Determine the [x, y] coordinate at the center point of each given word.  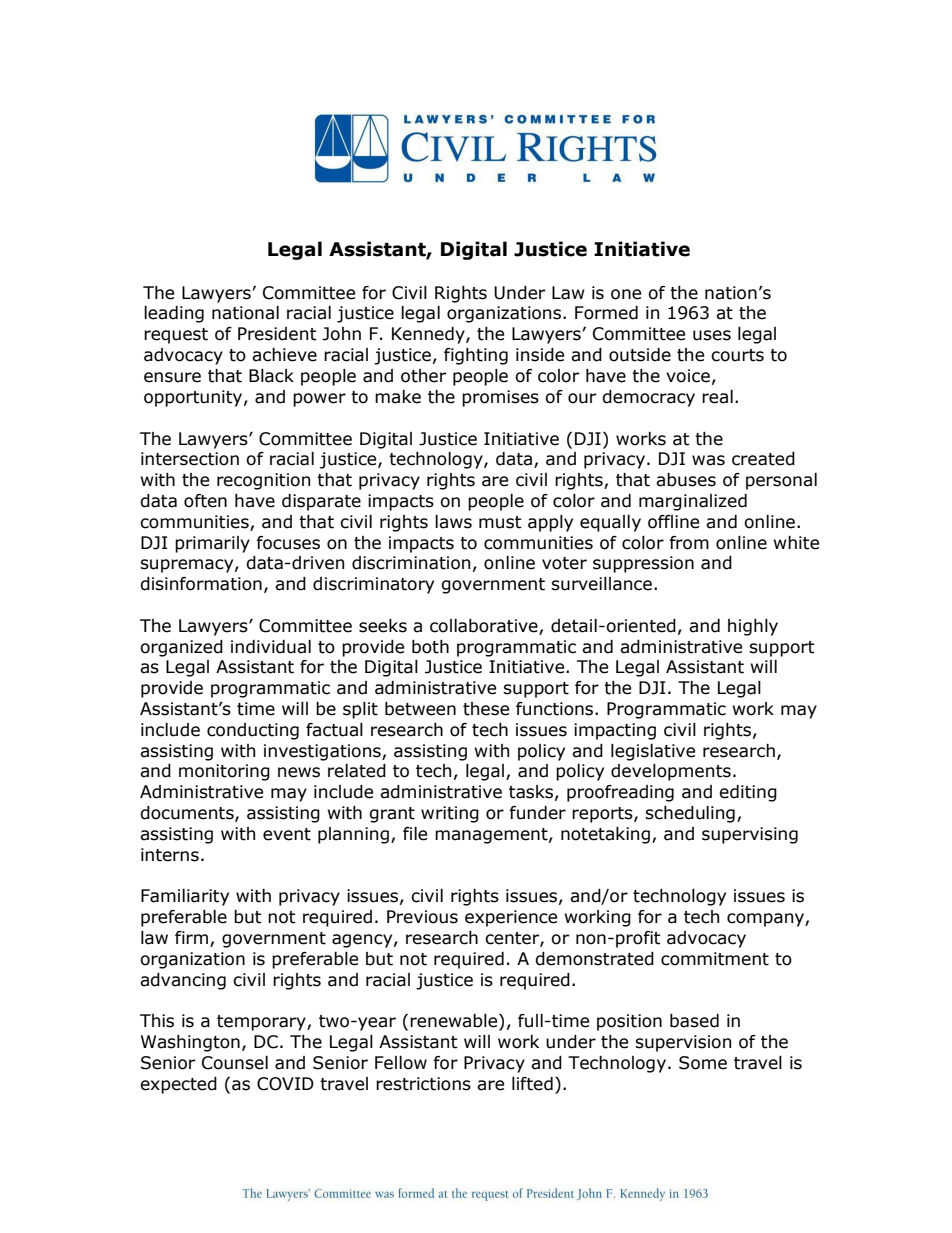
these [486, 709]
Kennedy [429, 335]
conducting [253, 731]
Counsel [235, 1063]
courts [737, 355]
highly [753, 627]
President [277, 334]
